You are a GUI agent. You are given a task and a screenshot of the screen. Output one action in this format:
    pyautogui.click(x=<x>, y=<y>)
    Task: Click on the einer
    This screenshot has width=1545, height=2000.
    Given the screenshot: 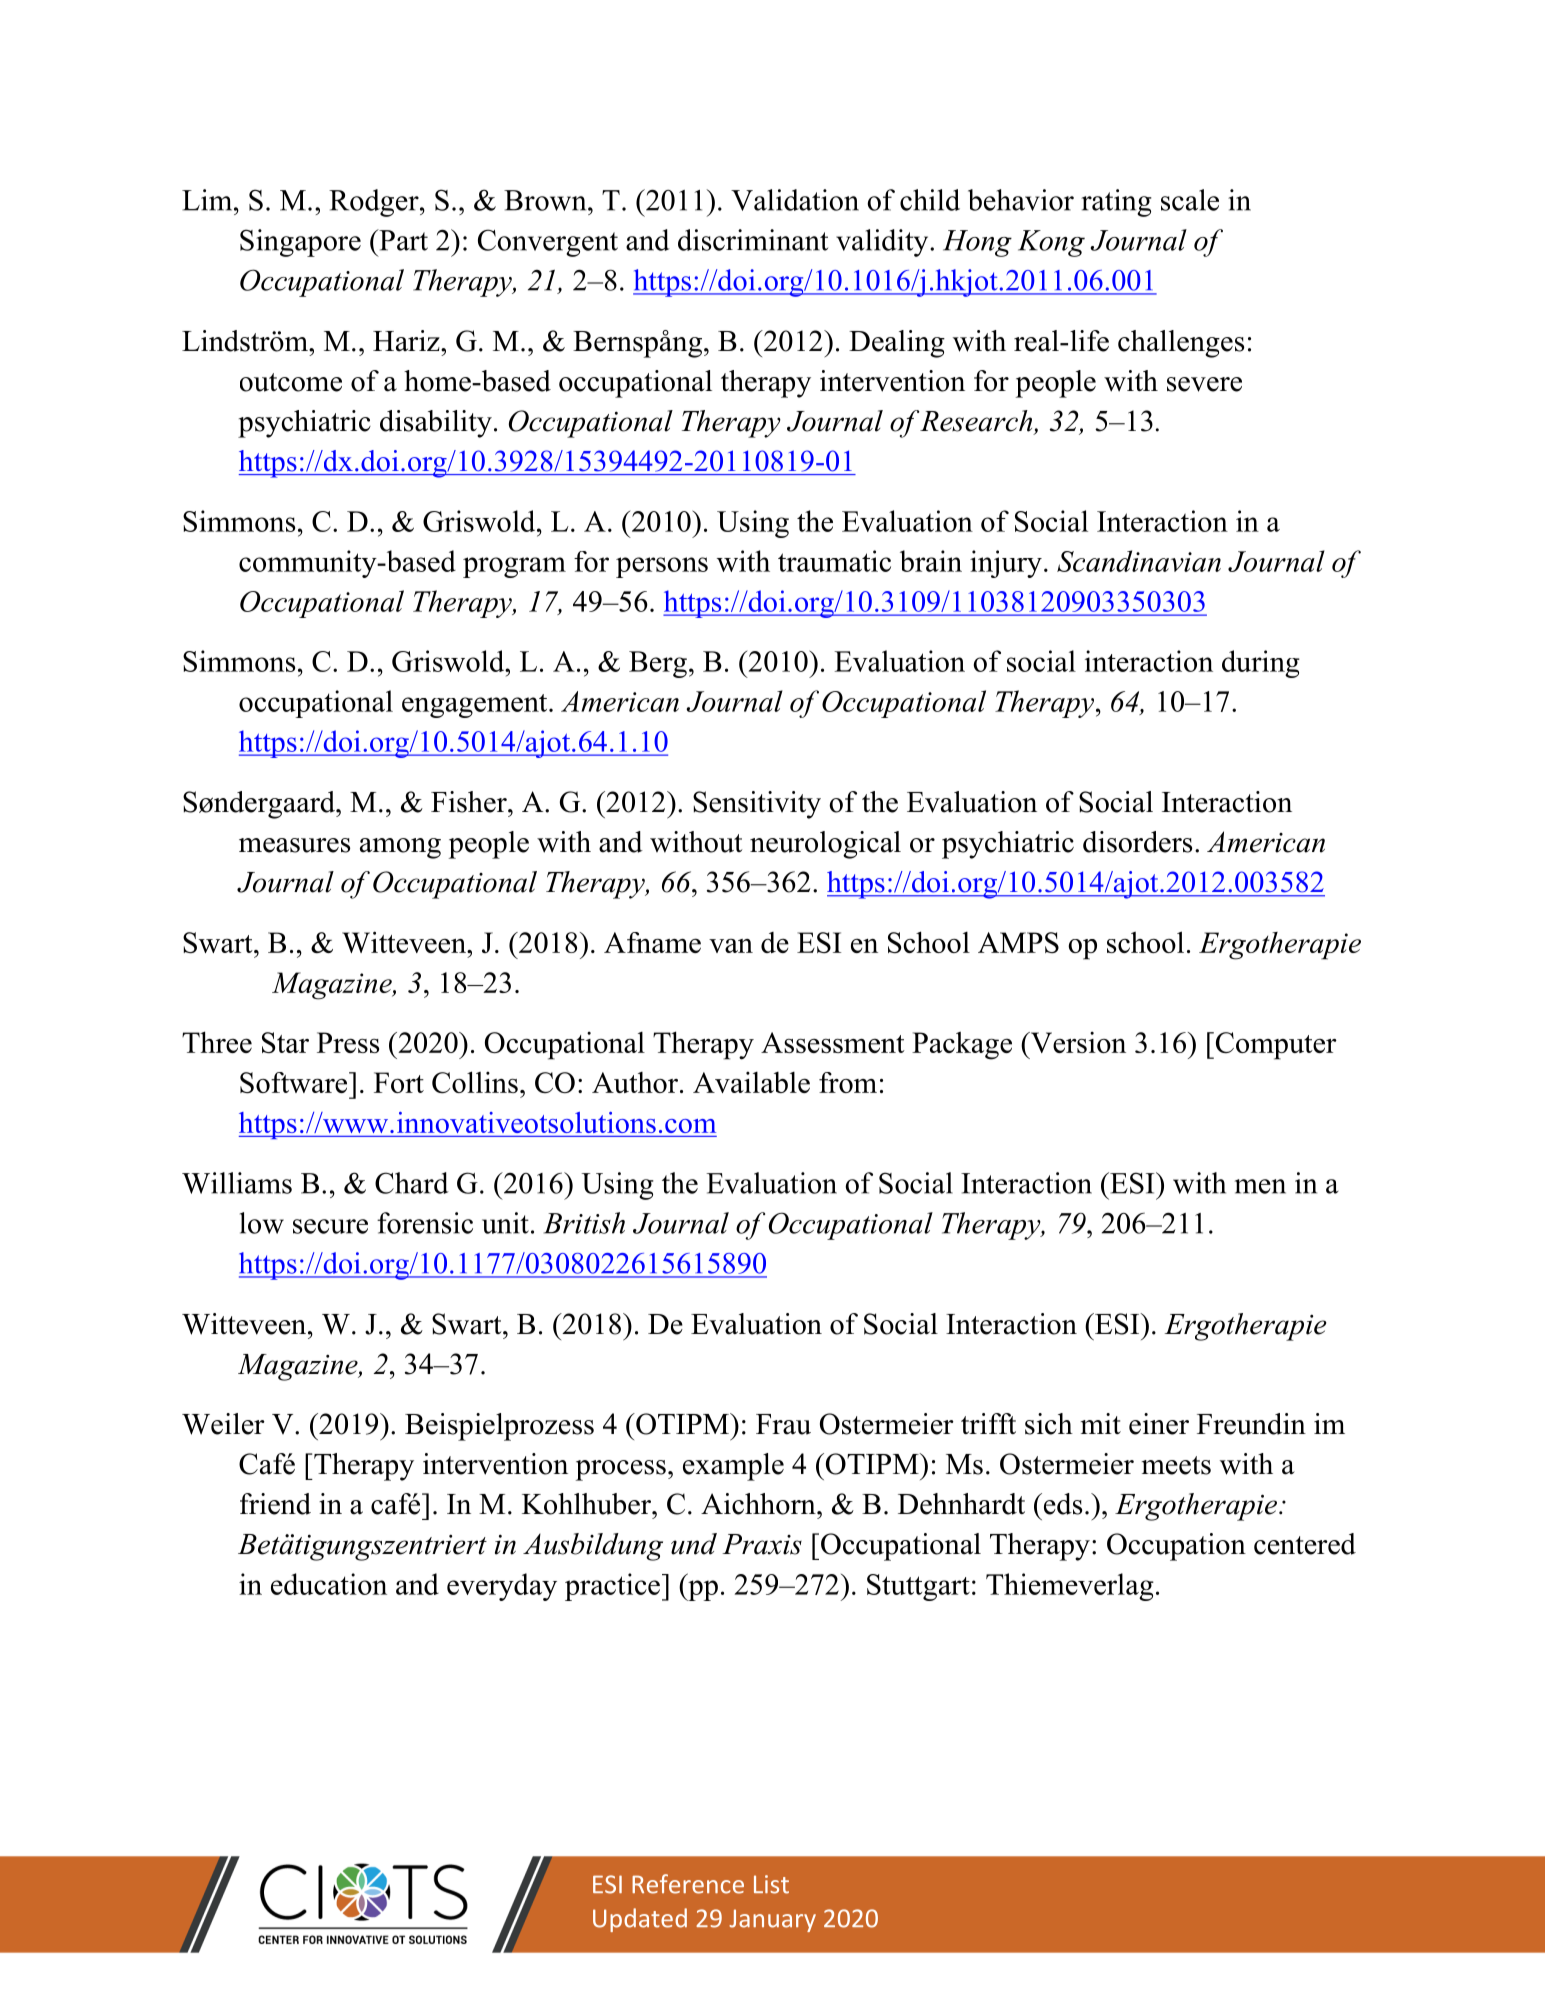 What is the action you would take?
    pyautogui.click(x=1159, y=1424)
